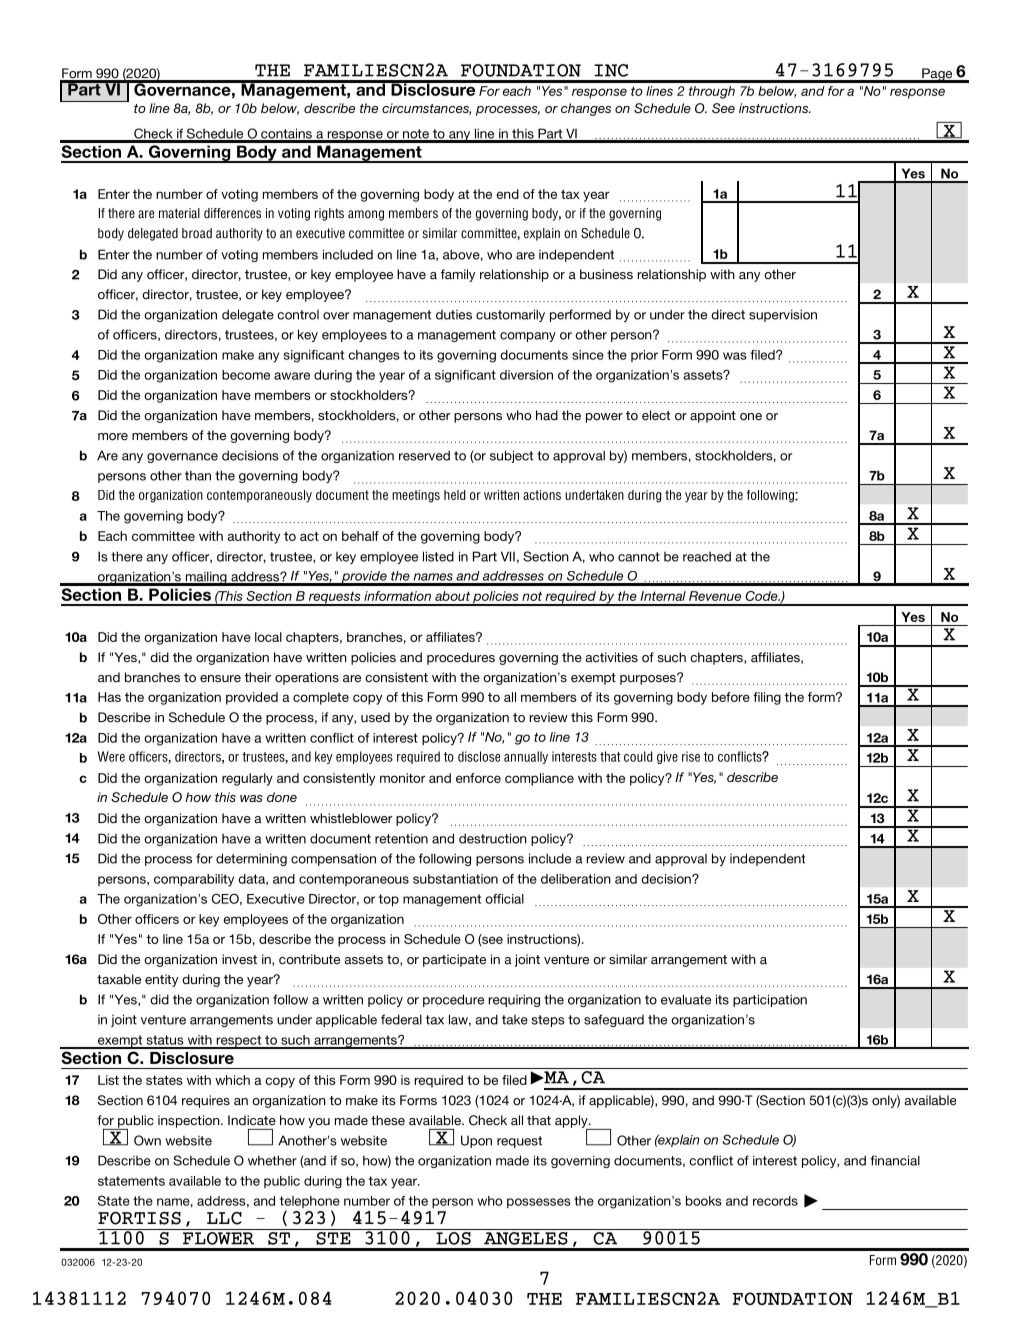  Describe the element at coordinates (452, 596) in the page. I see `about` at that location.
